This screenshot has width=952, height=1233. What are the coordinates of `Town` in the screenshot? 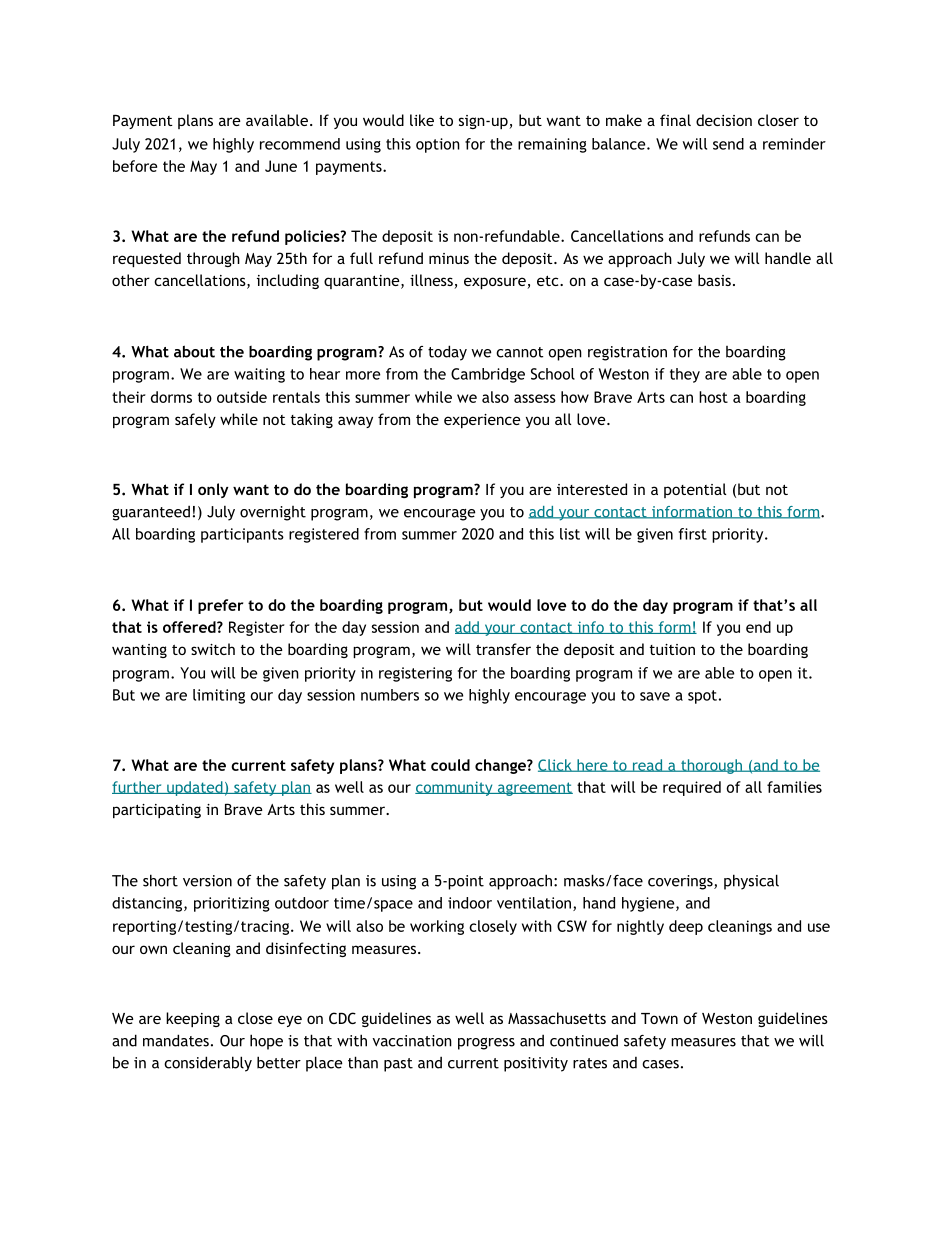 It's located at (659, 1018).
